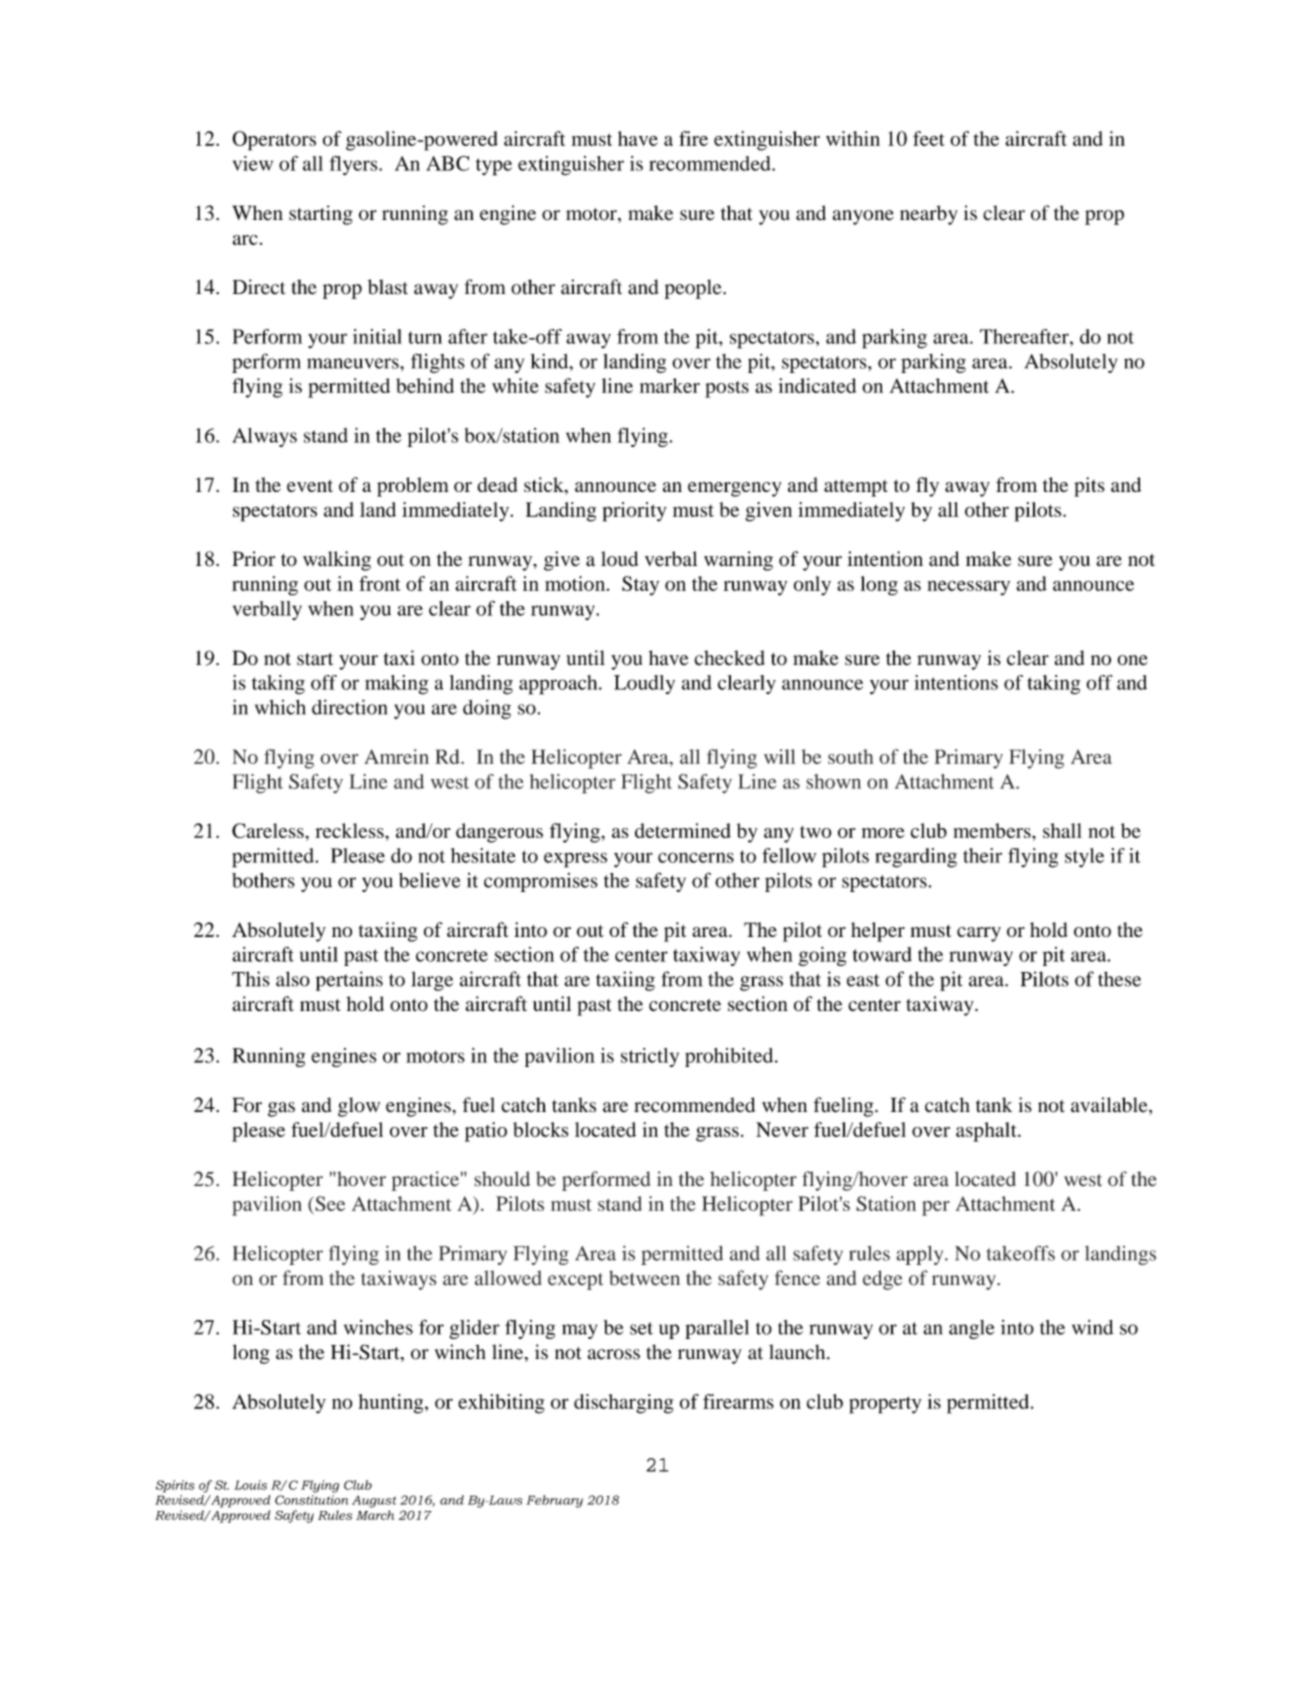 This screenshot has height=1702, width=1315. I want to click on event, so click(310, 486).
